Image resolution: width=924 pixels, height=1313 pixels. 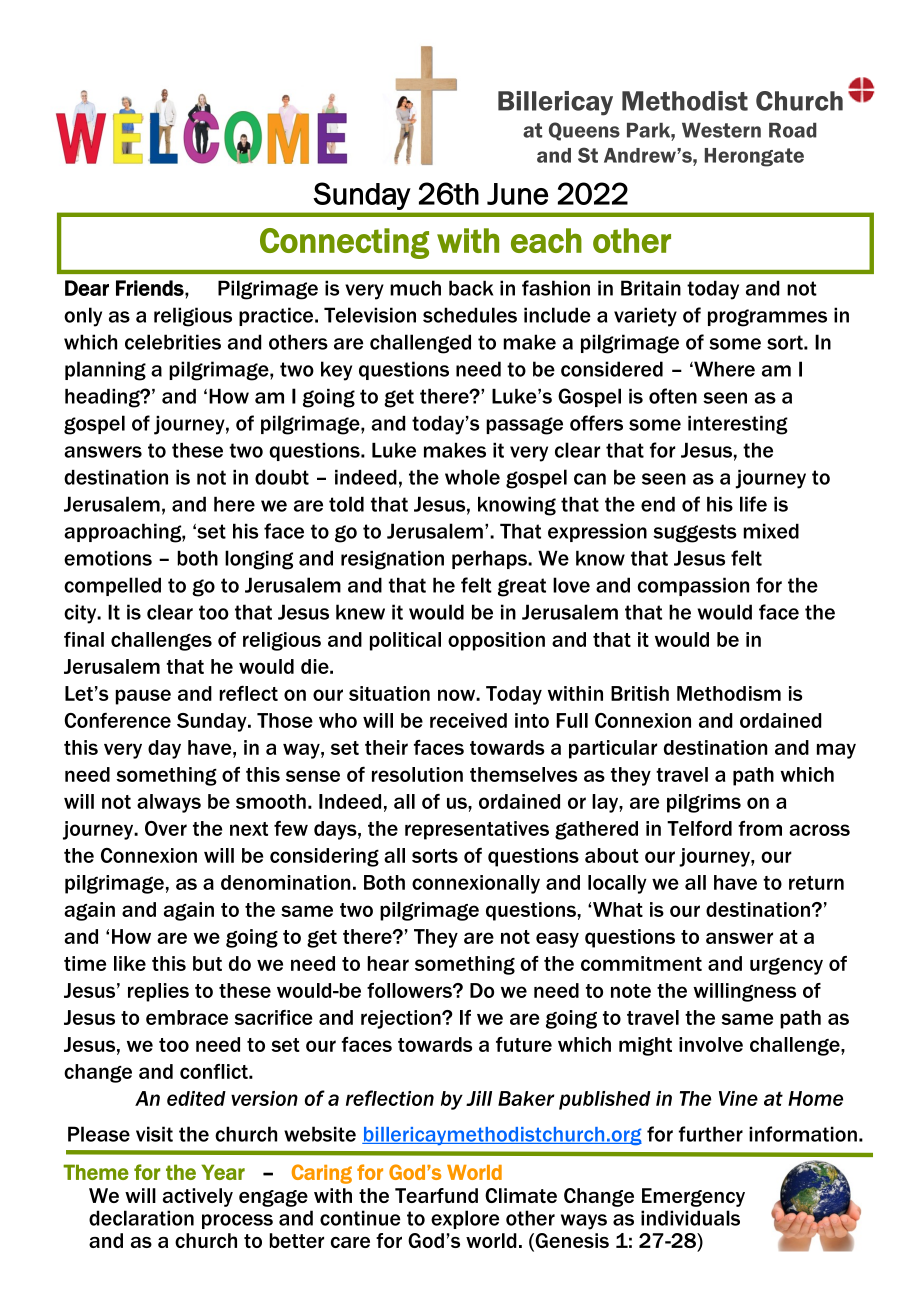 What do you see at coordinates (517, 194) in the image?
I see `June` at bounding box center [517, 194].
